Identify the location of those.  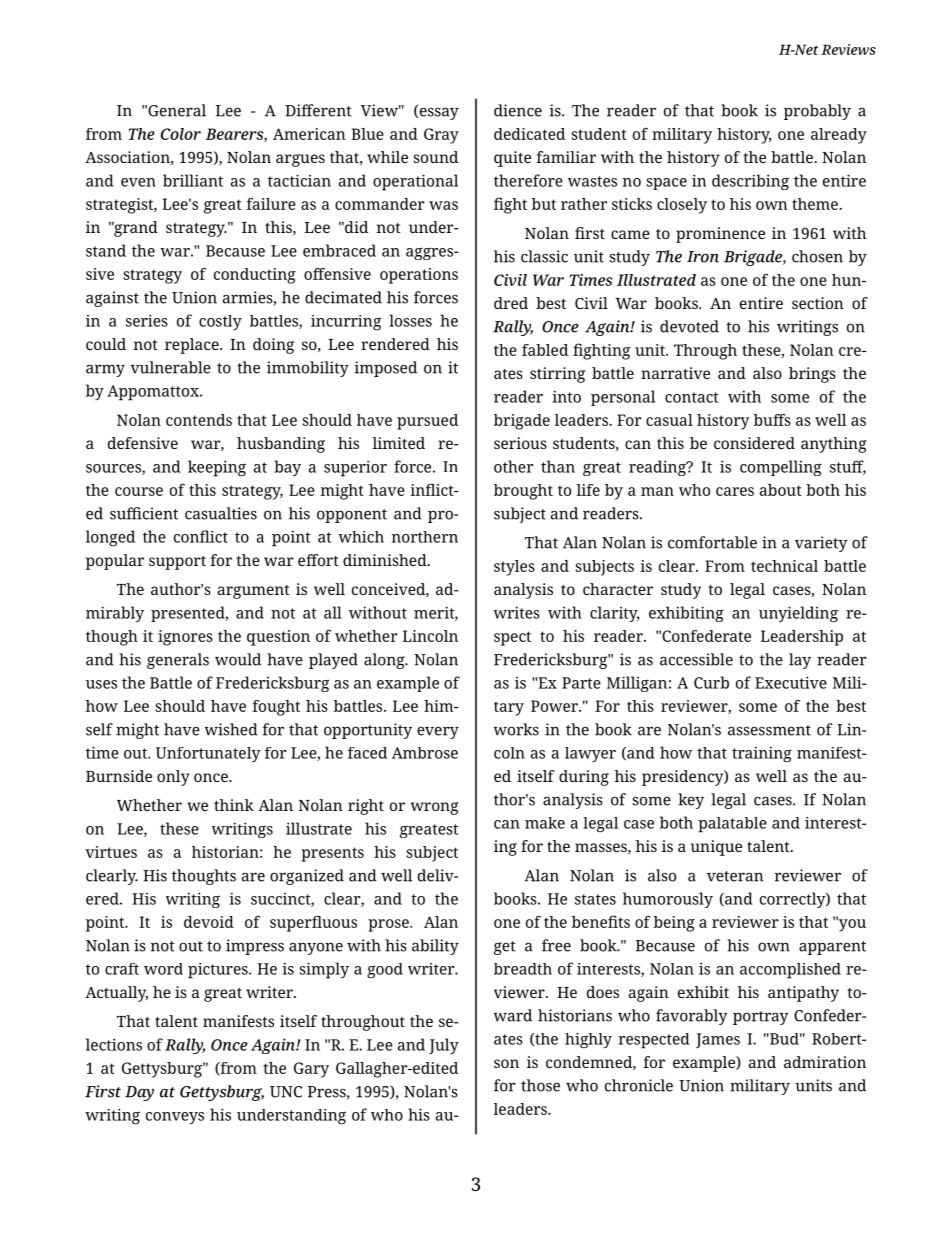
(540, 1085).
